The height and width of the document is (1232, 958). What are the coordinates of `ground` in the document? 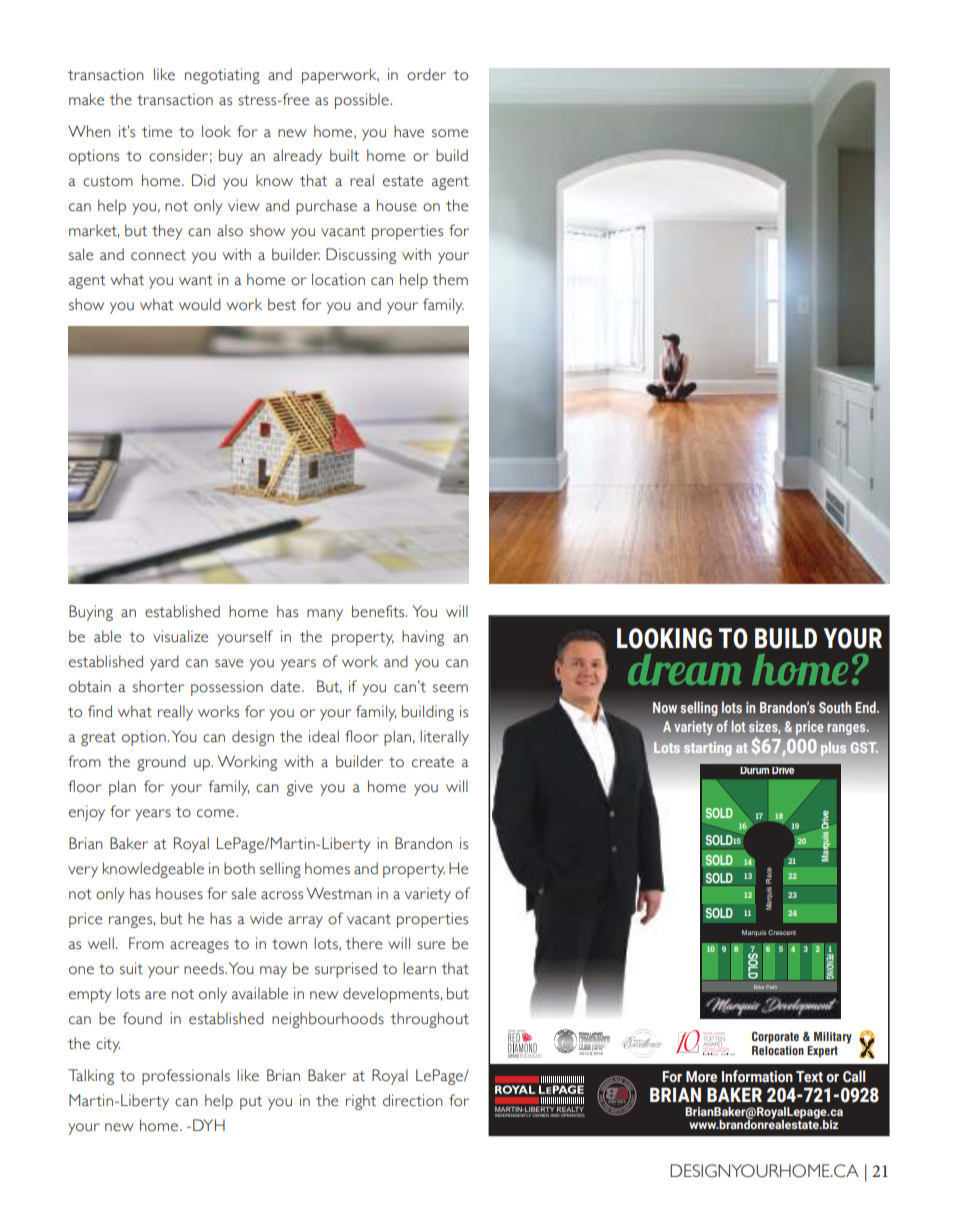 It's located at (161, 763).
